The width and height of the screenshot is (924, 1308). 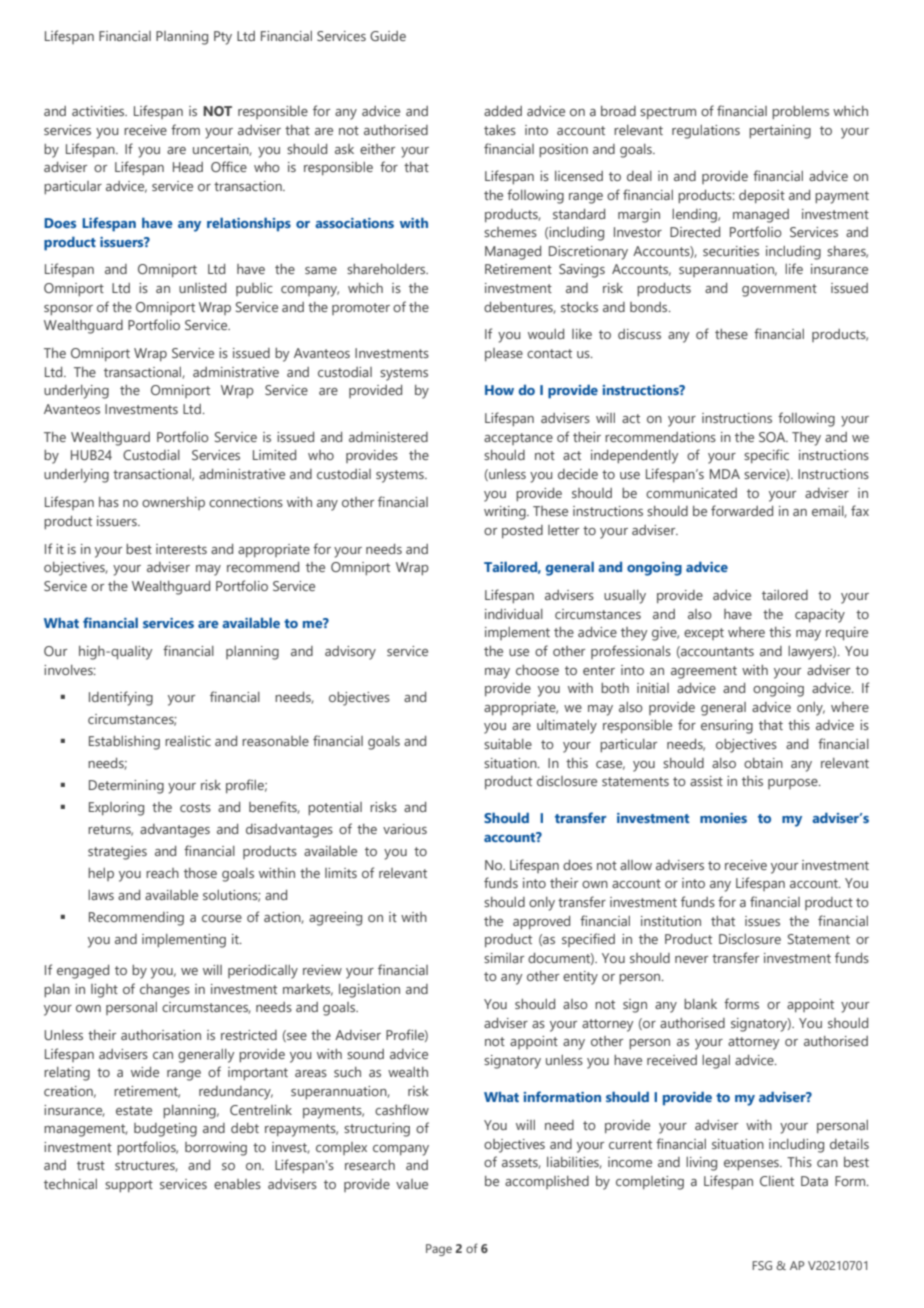 I want to click on problems, so click(x=800, y=112).
